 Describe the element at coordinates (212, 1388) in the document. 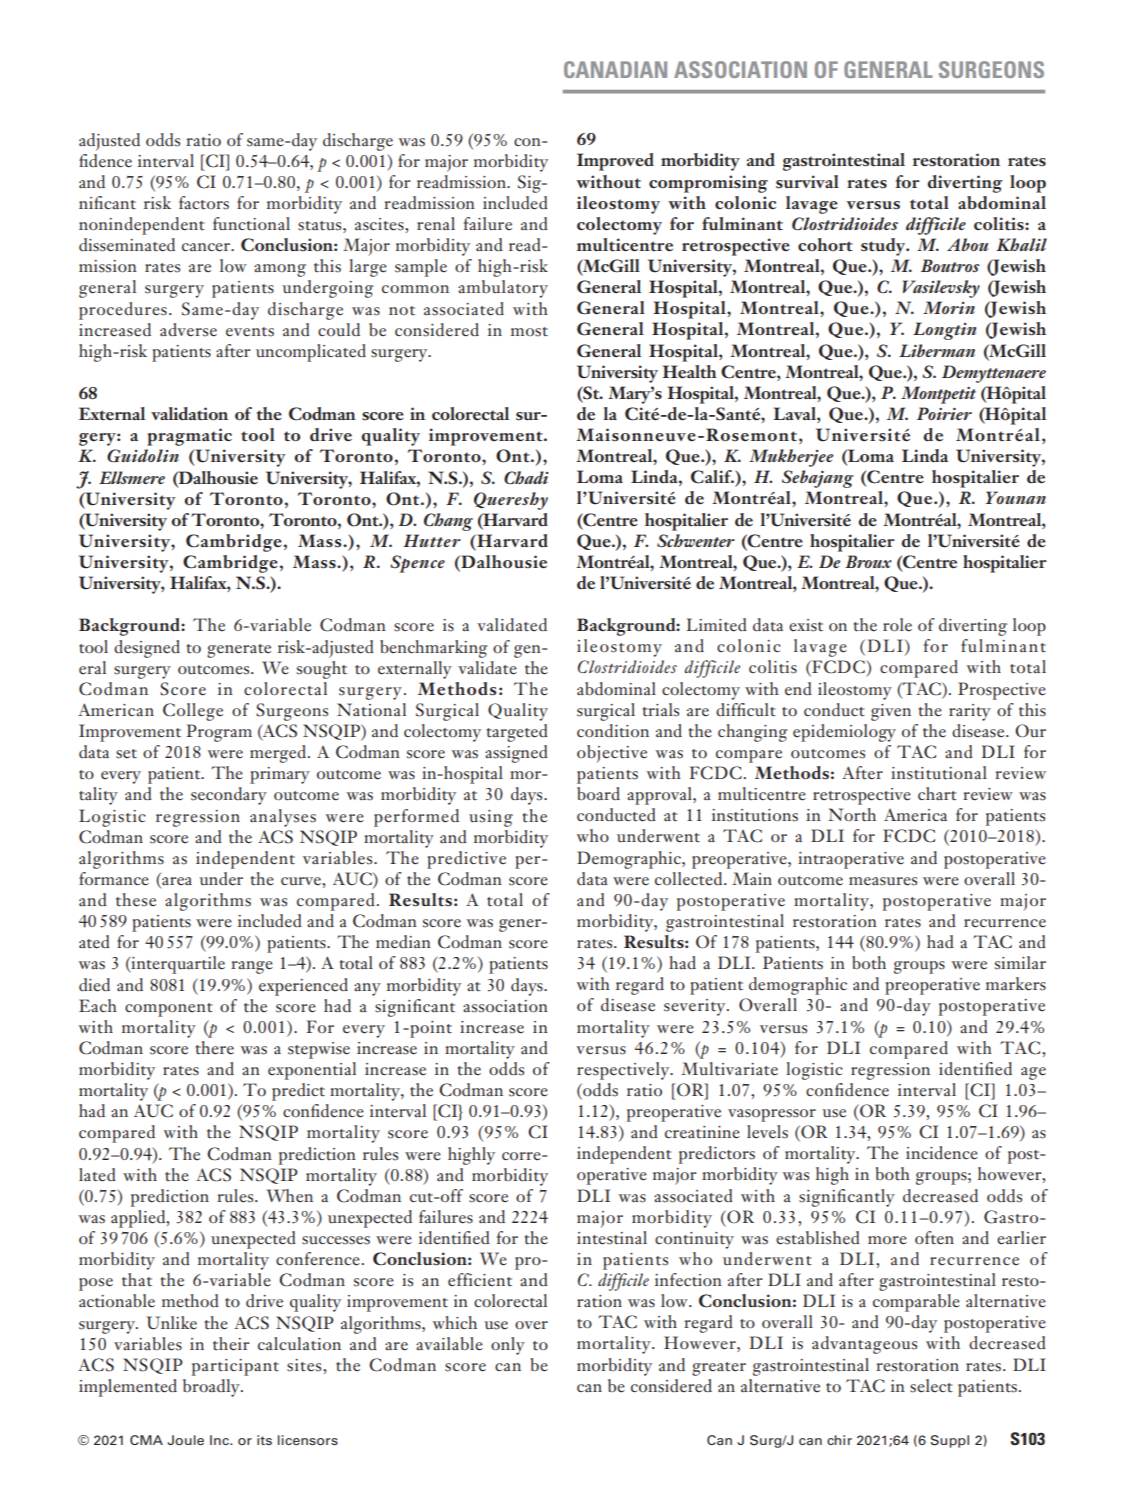

I see `broadly` at that location.
